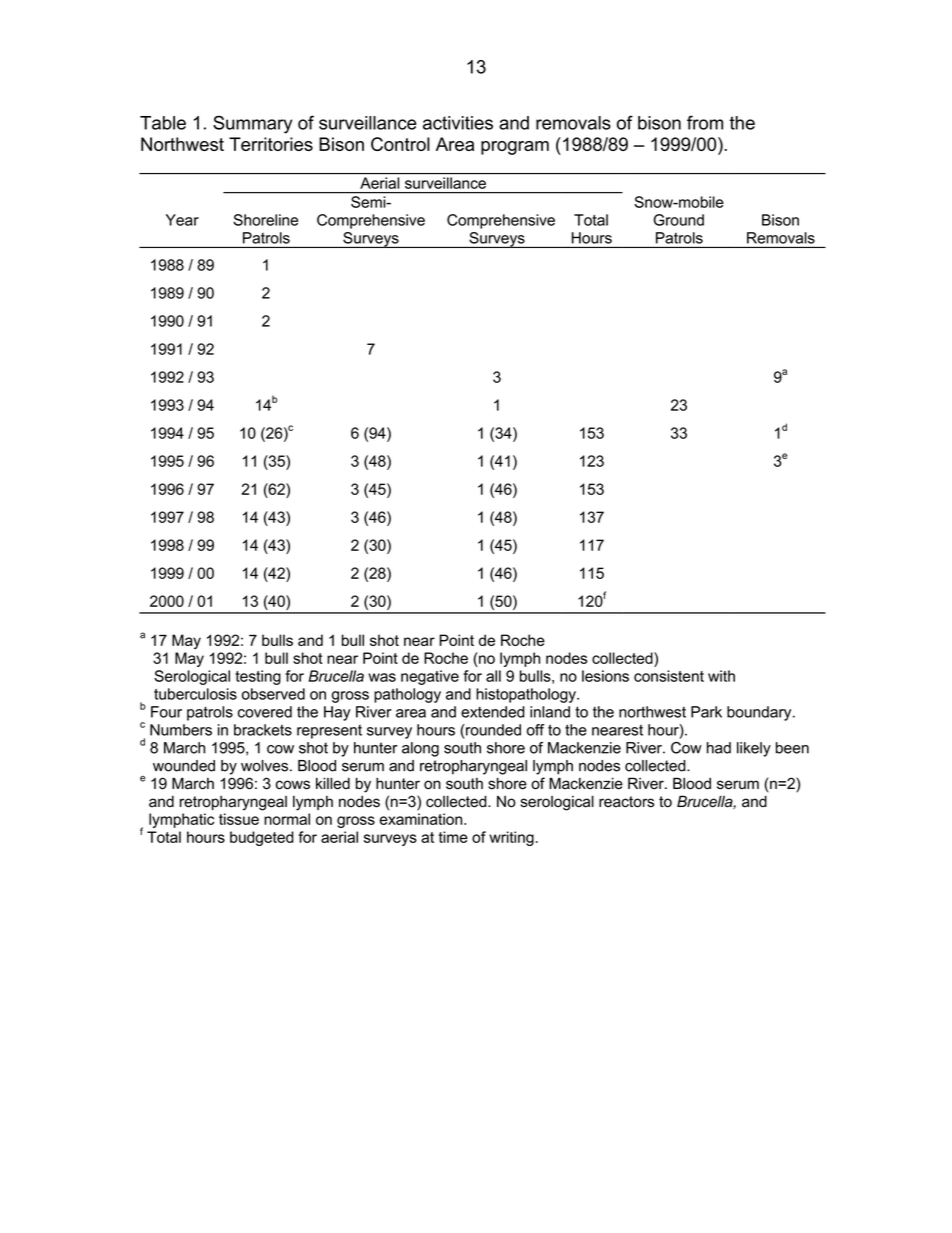 The height and width of the screenshot is (1233, 952). Describe the element at coordinates (721, 676) in the screenshot. I see `with` at that location.
